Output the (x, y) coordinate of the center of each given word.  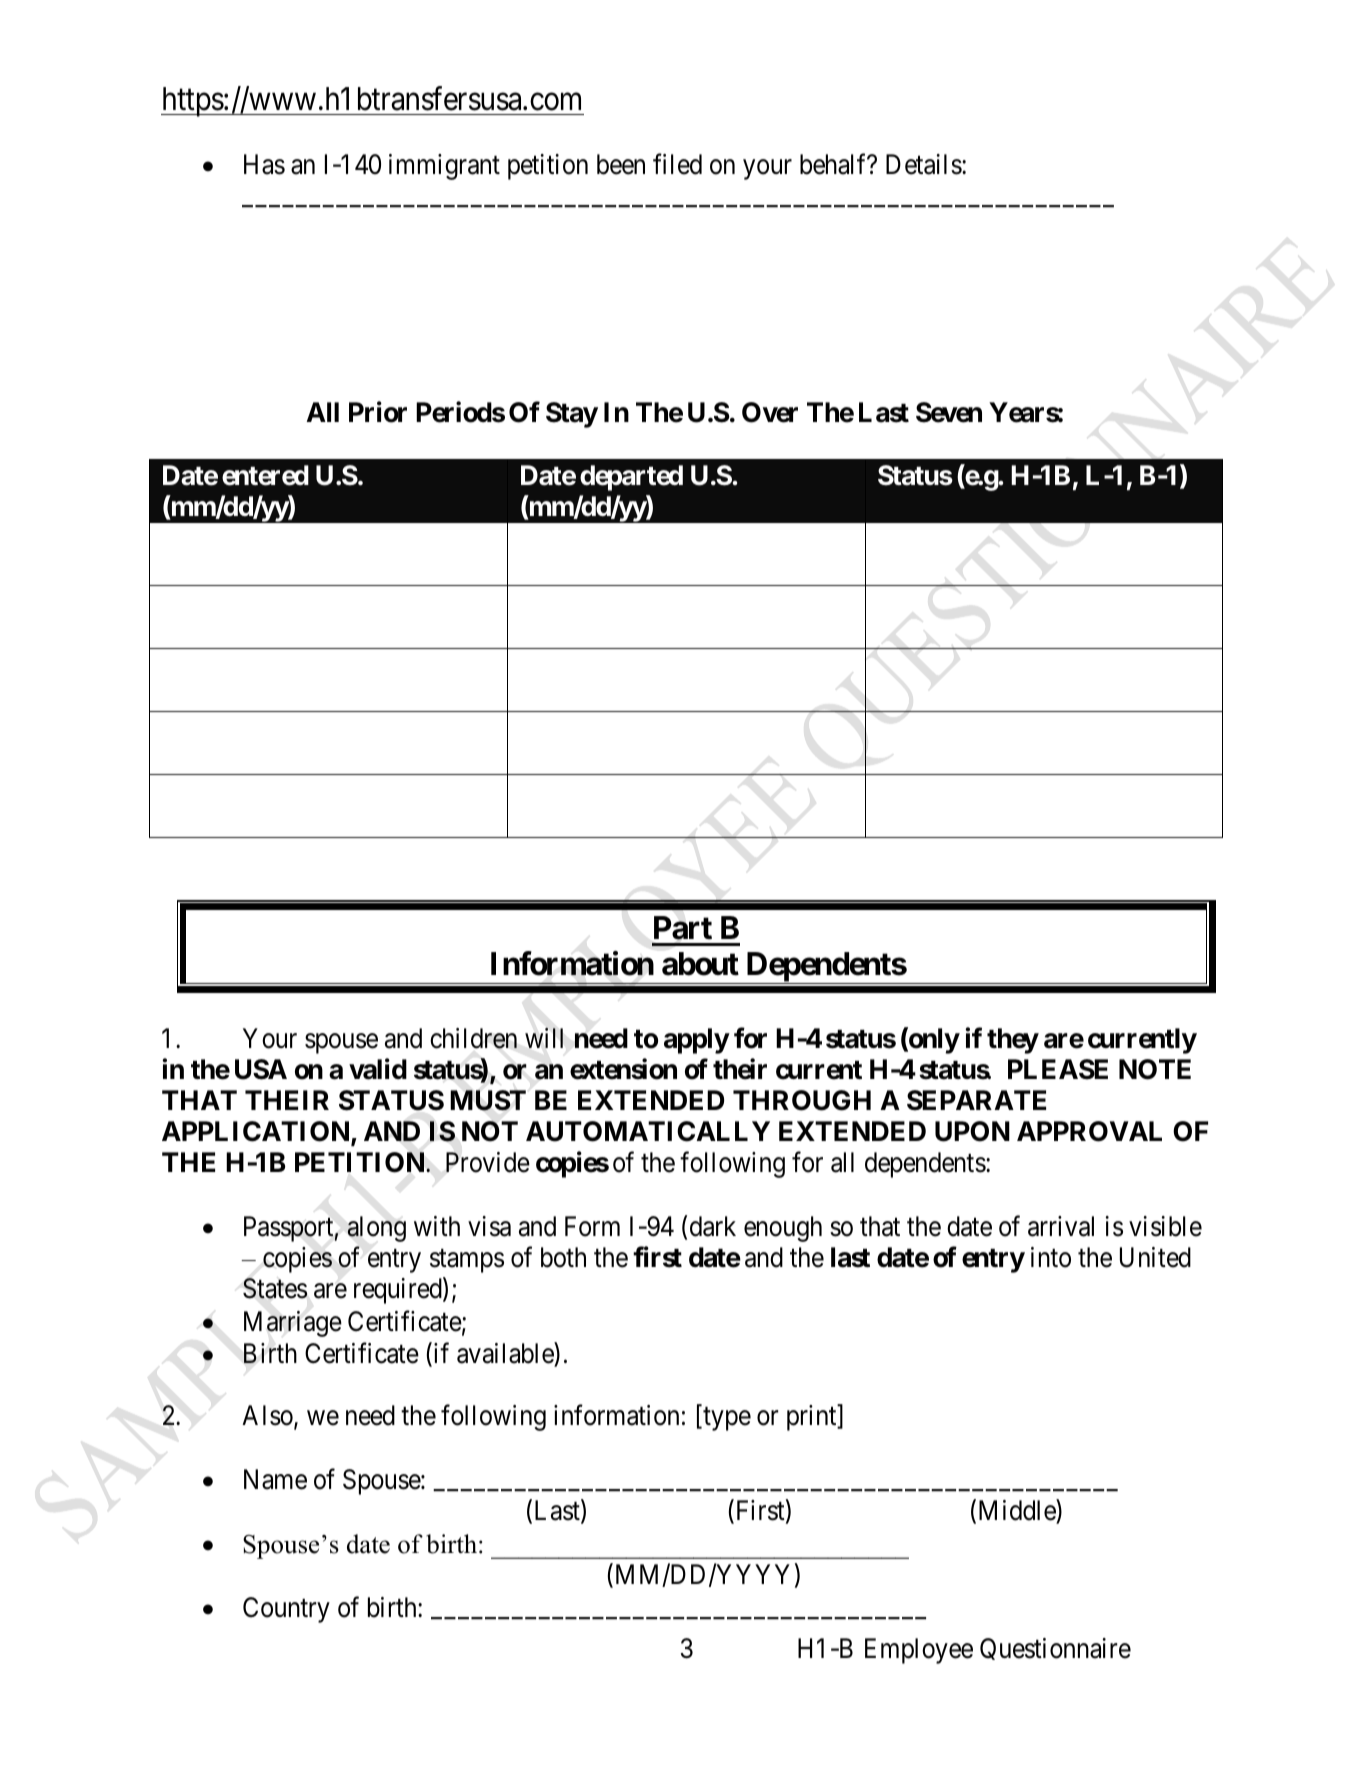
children (473, 1038)
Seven (949, 412)
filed (677, 164)
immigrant (444, 167)
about (700, 964)
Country (286, 1610)
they (1013, 1041)
